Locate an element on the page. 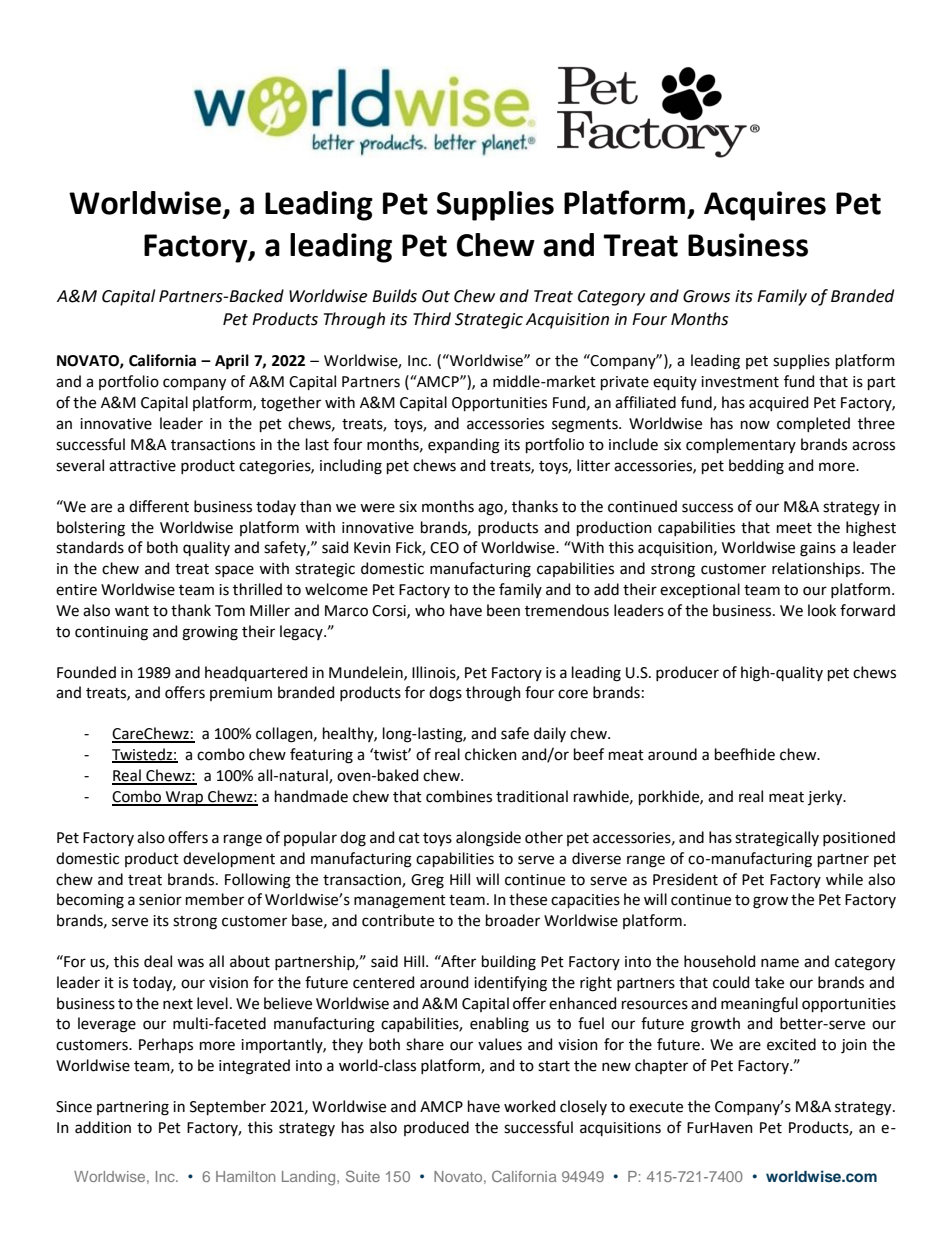 The height and width of the document is (1233, 952). Acquires is located at coordinates (765, 206).
